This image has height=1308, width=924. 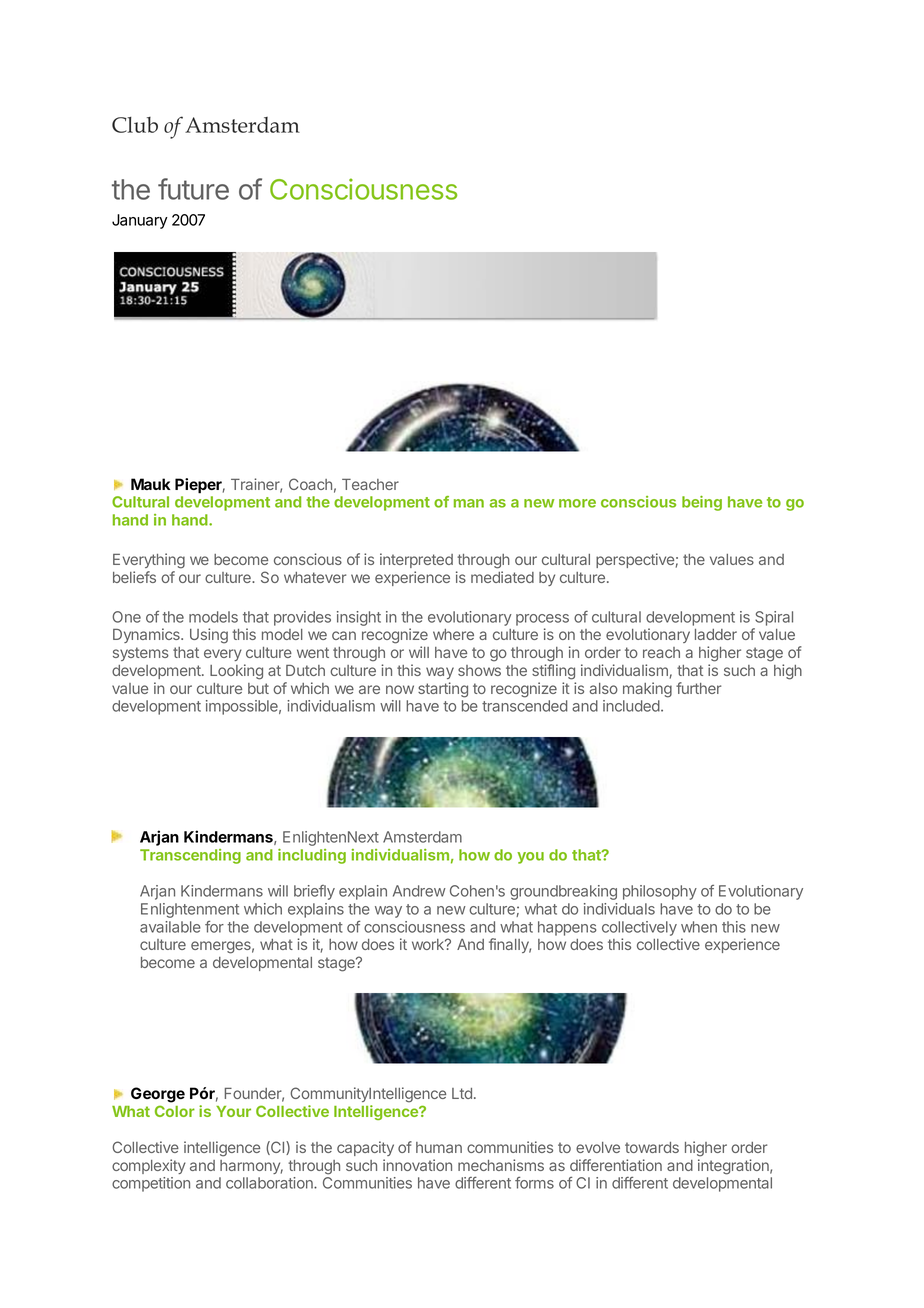 I want to click on more, so click(x=577, y=503).
